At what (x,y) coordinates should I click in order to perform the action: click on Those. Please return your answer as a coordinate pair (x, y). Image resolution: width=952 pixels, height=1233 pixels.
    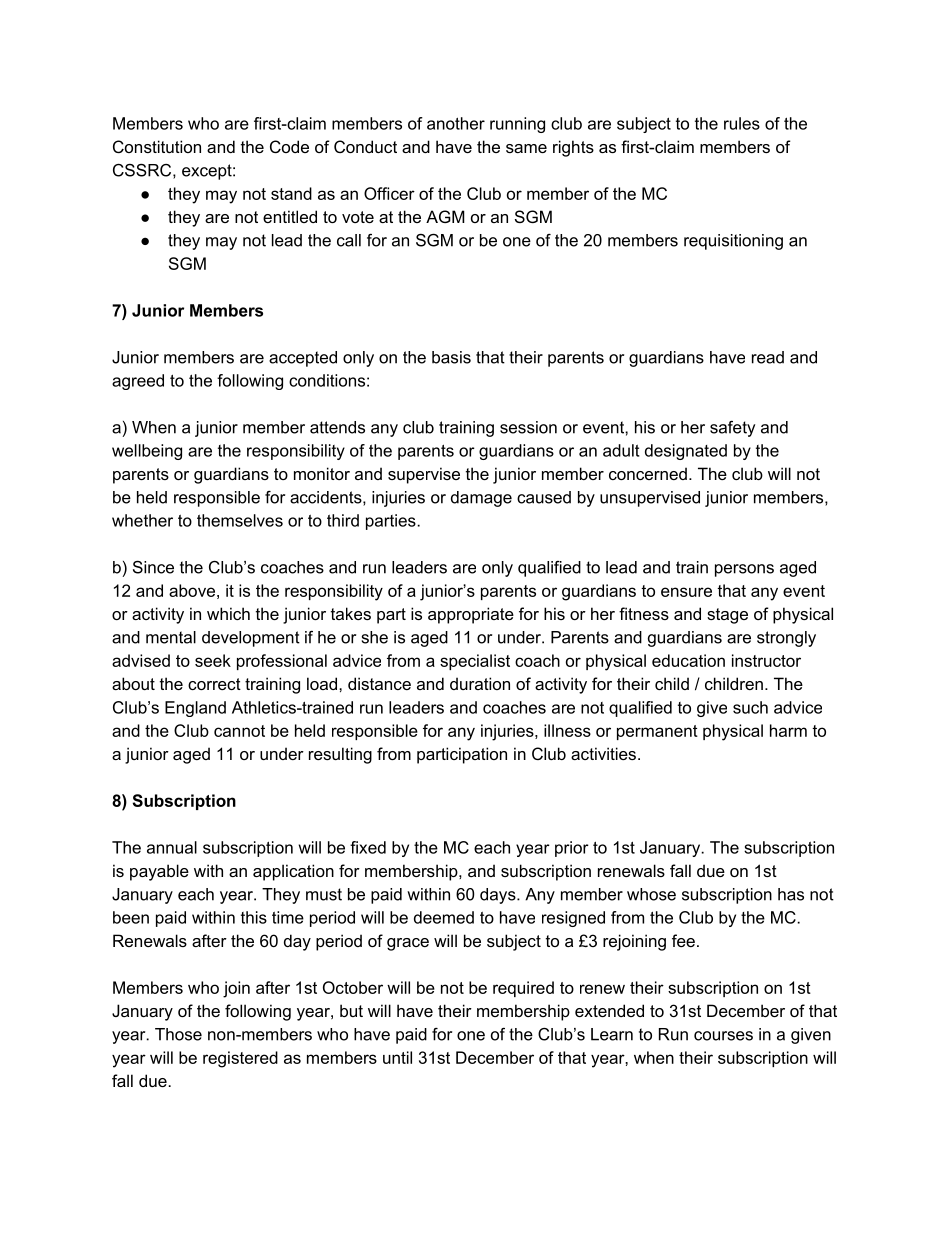
    Looking at the image, I should click on (178, 1034).
